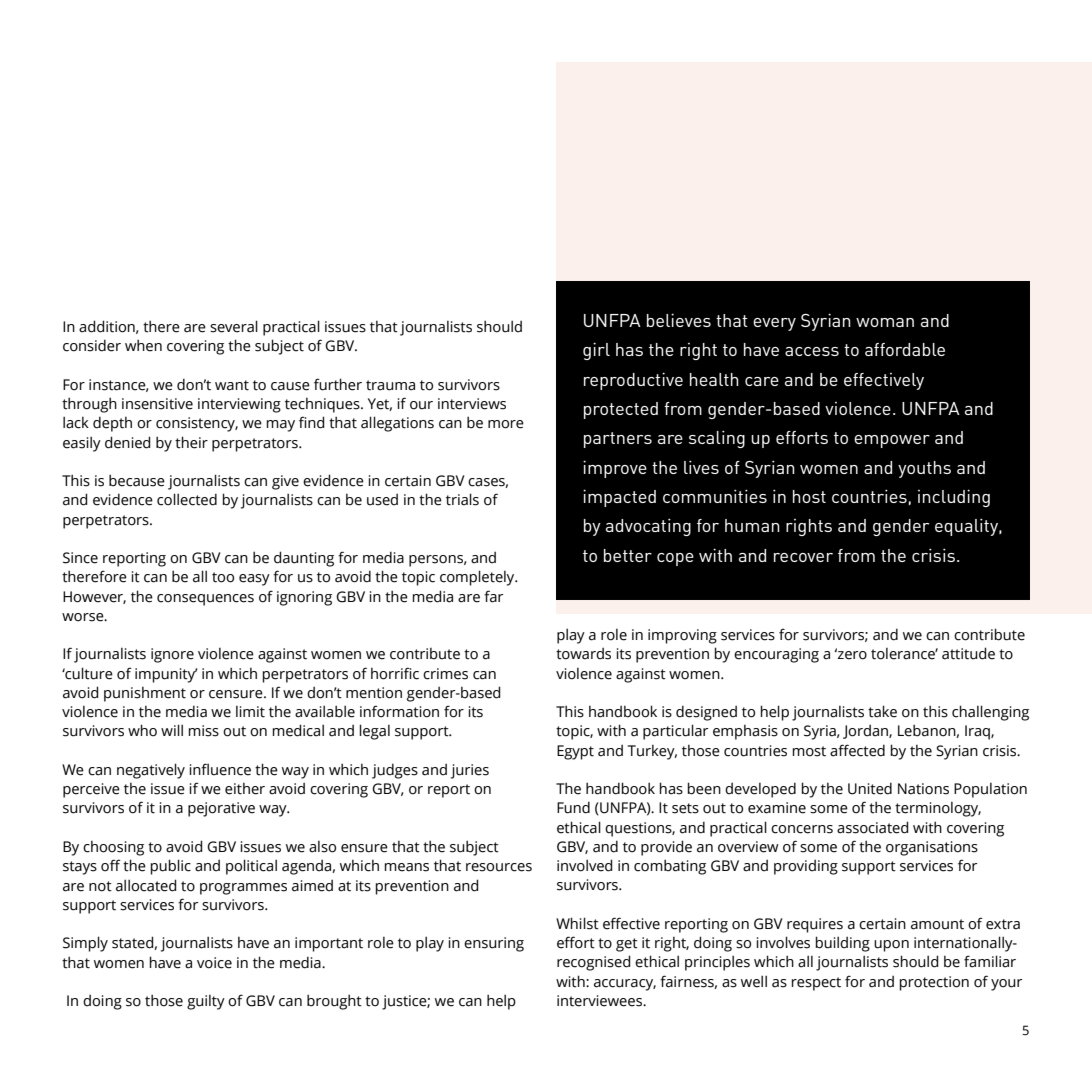 The height and width of the page is (1092, 1092). What do you see at coordinates (596, 351) in the page?
I see `girl` at bounding box center [596, 351].
